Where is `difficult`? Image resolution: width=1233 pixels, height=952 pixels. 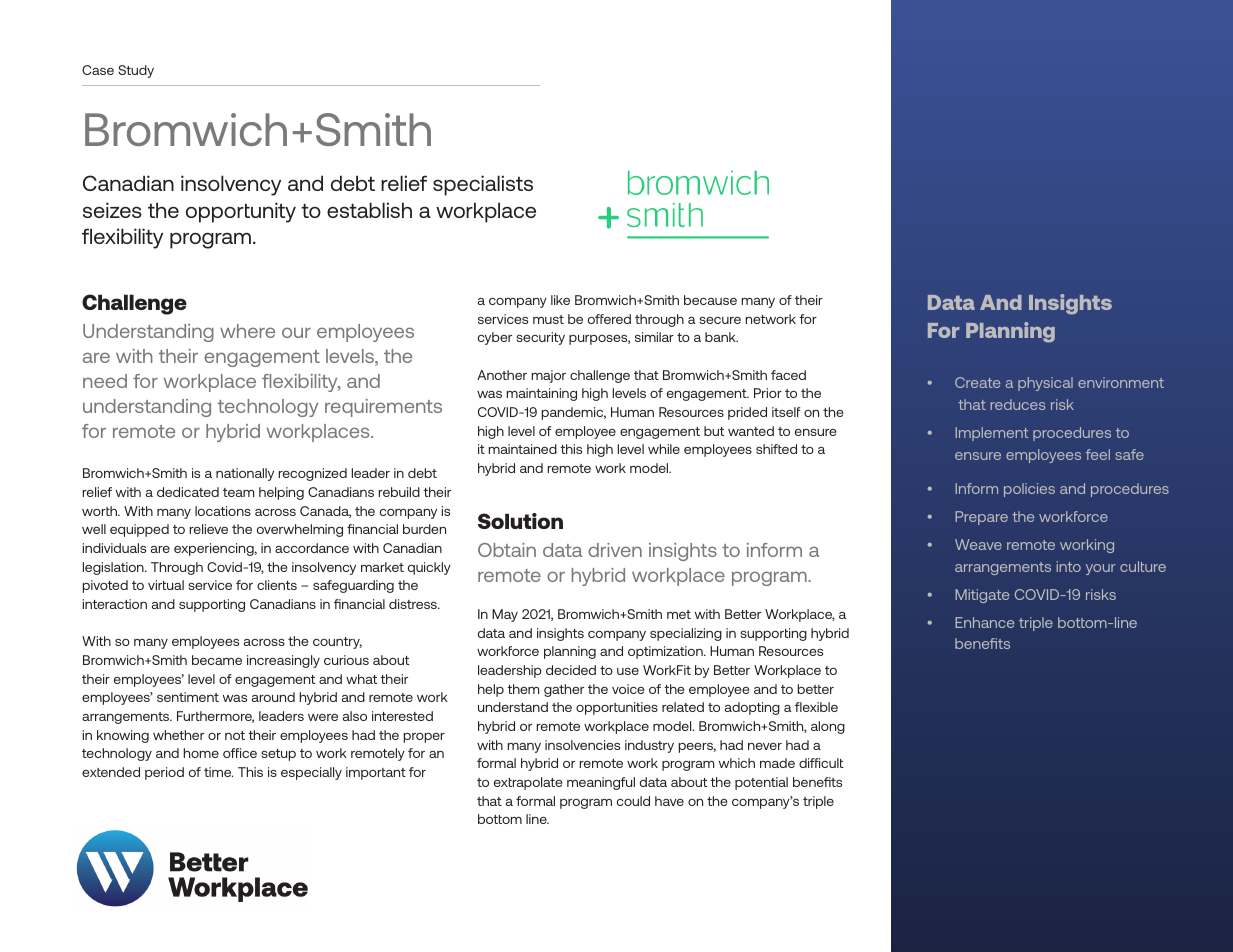
difficult is located at coordinates (821, 763).
